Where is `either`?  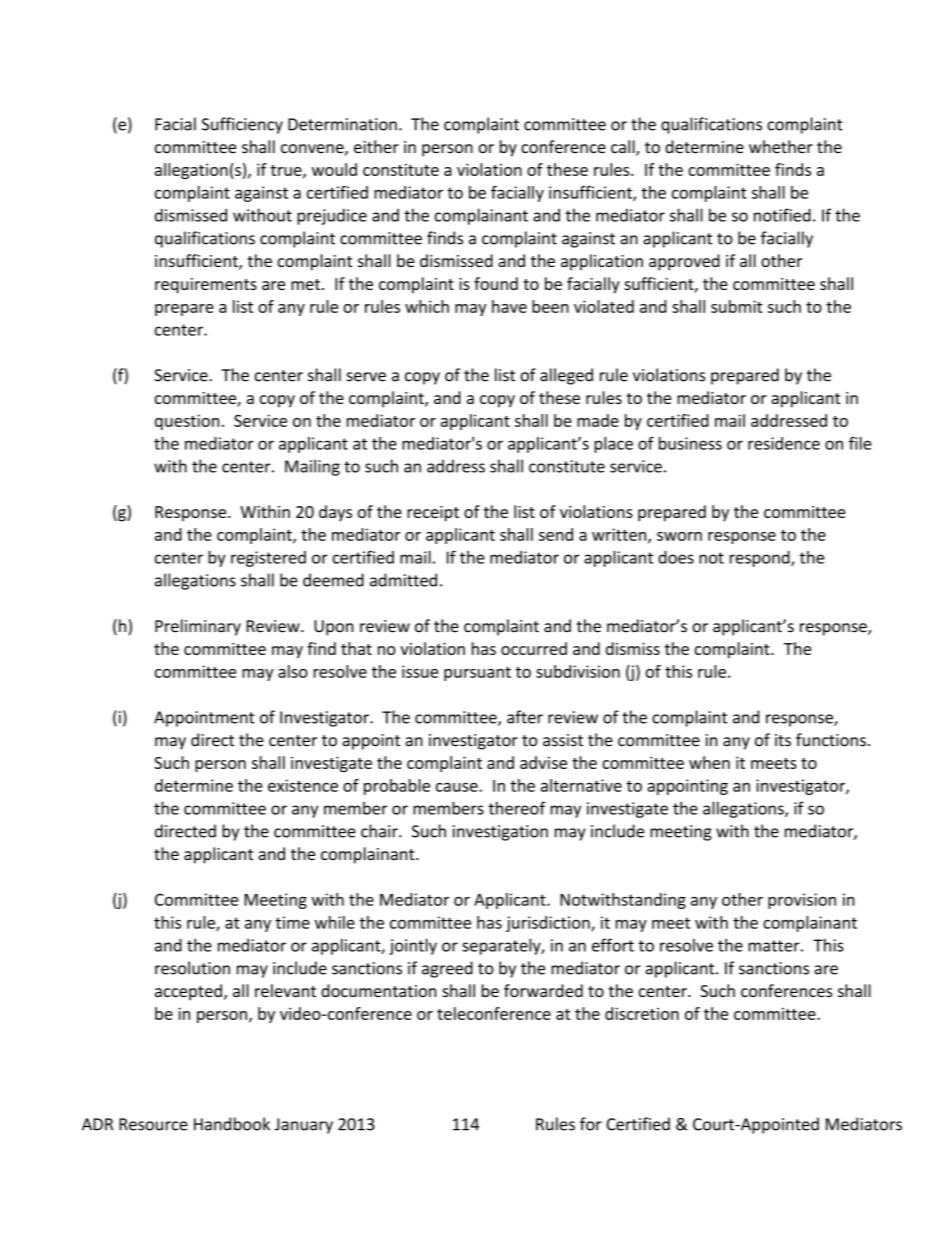 either is located at coordinates (376, 147).
